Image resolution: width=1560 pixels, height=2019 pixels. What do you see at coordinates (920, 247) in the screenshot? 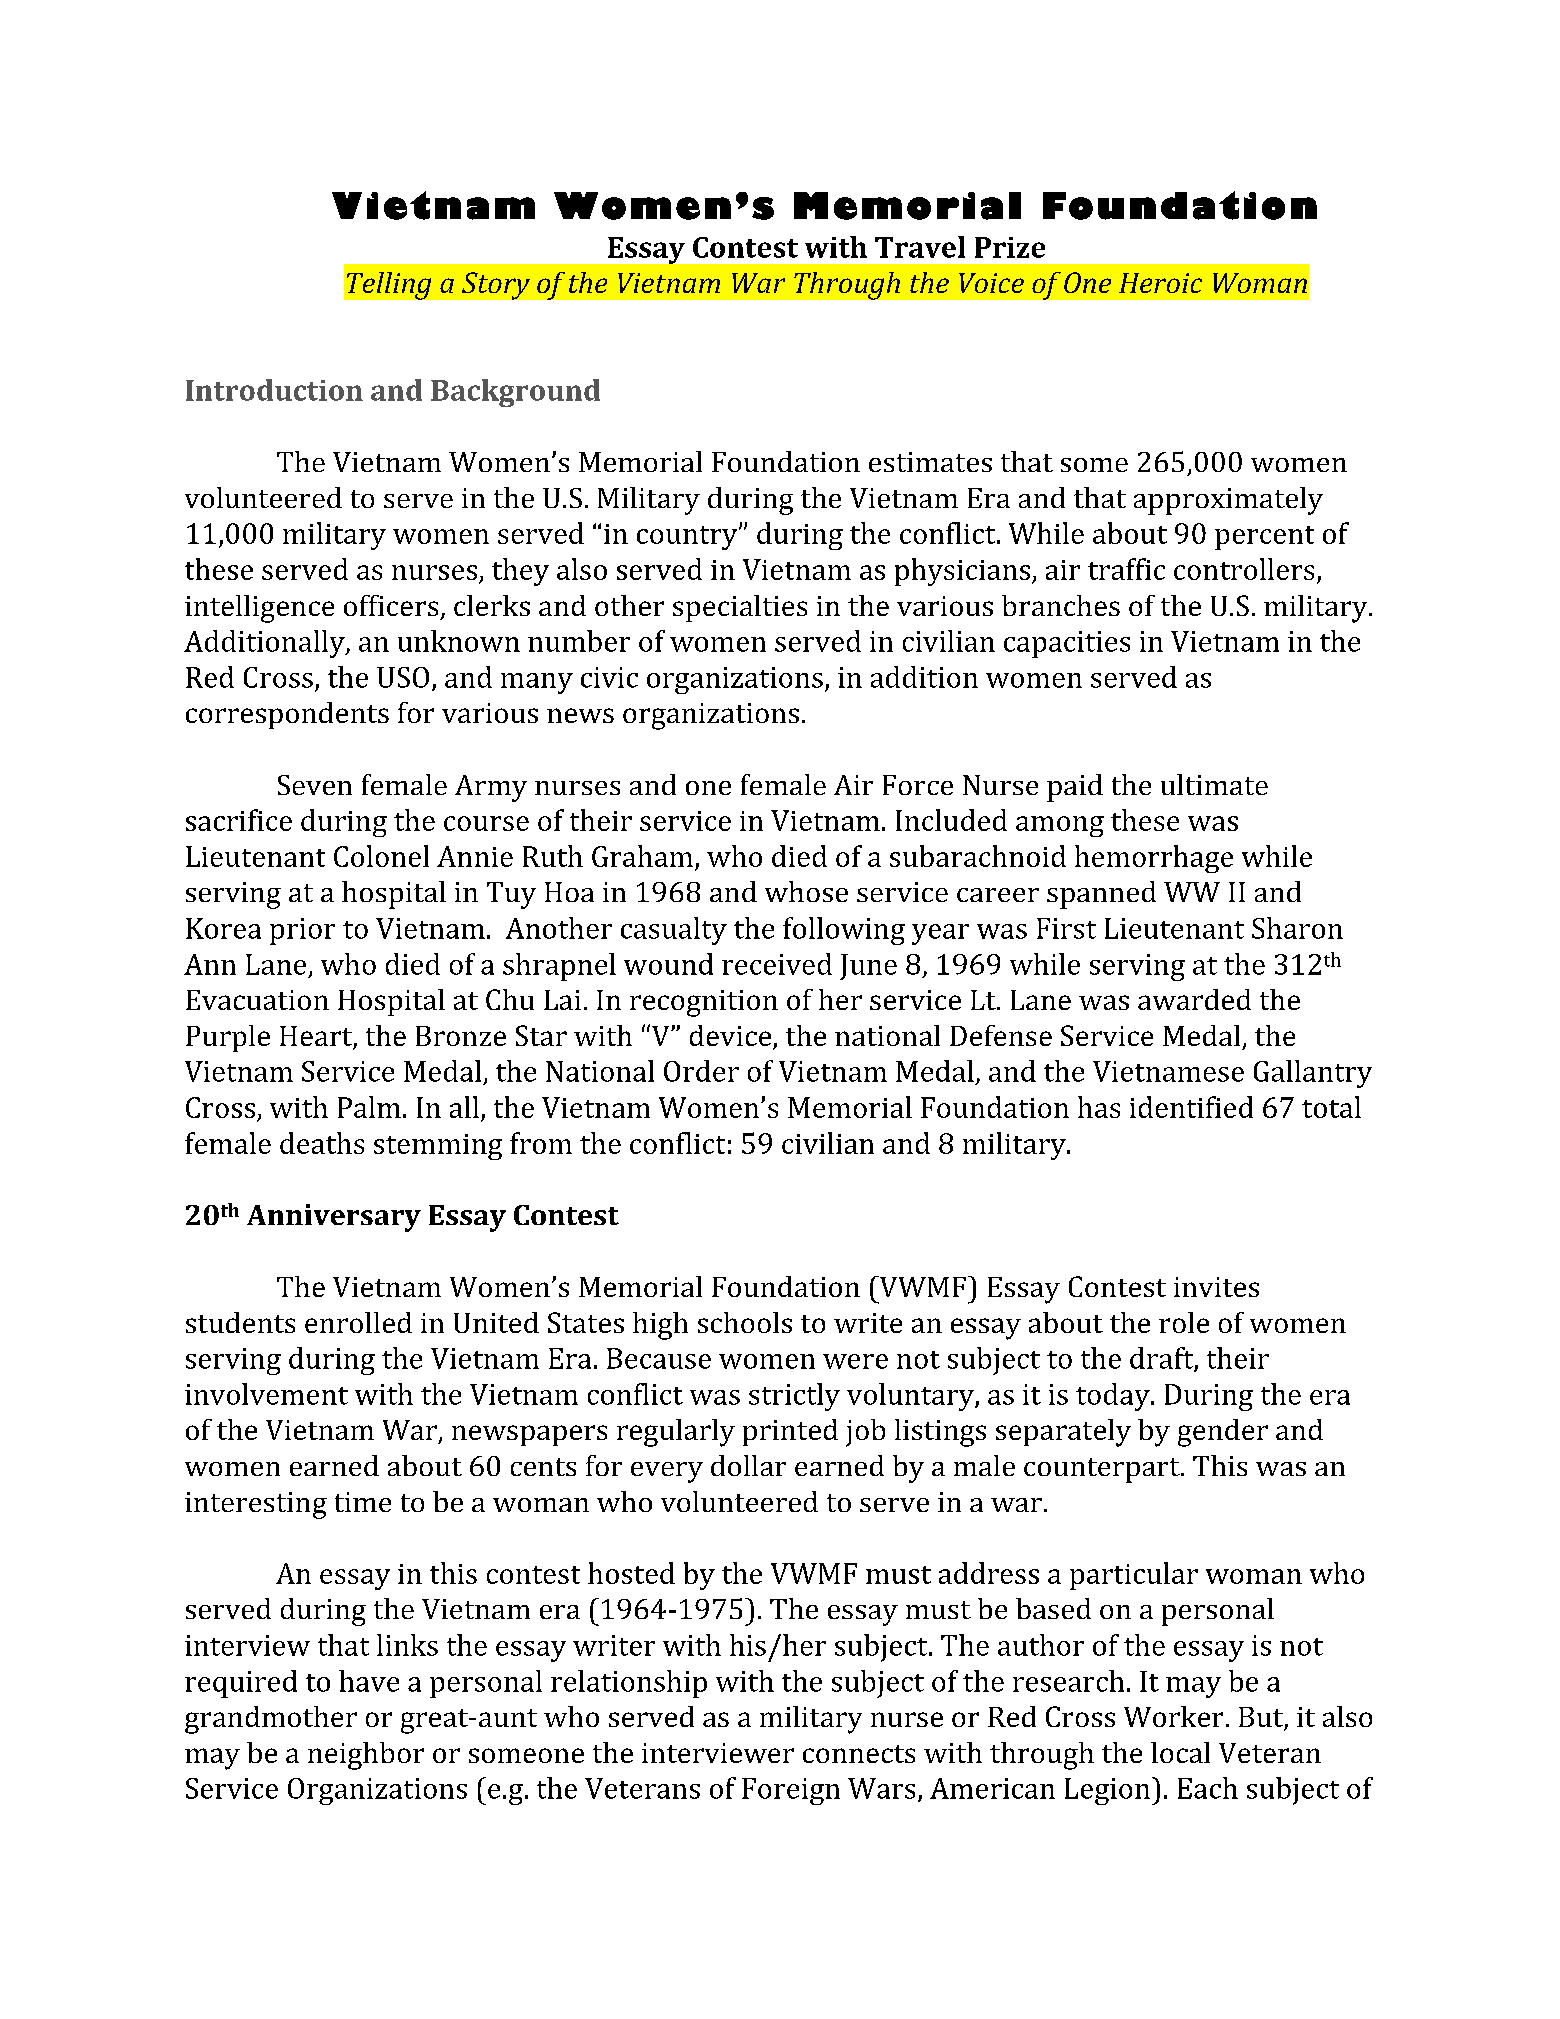
I see `Travel` at bounding box center [920, 247].
